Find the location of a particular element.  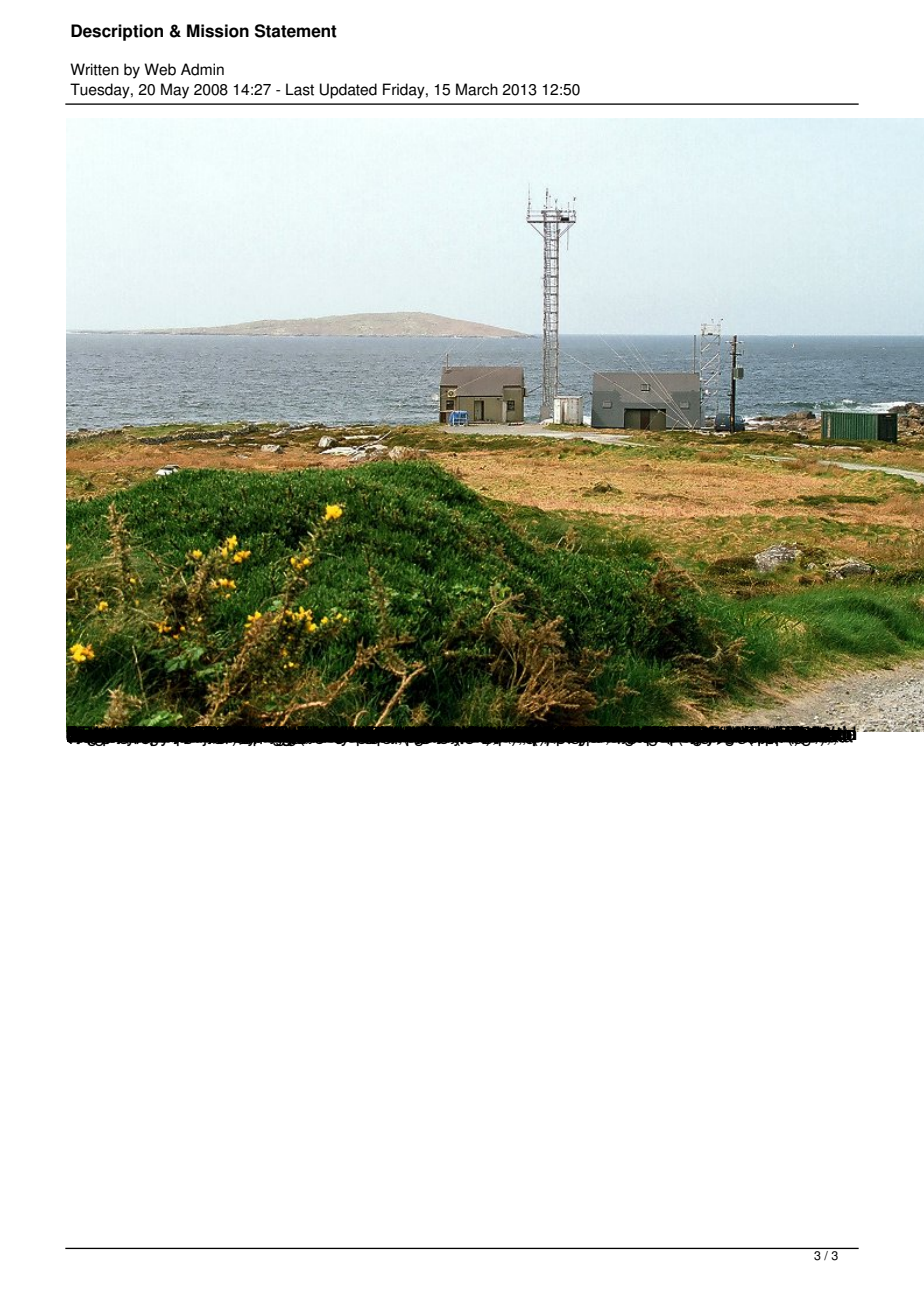

Statement is located at coordinates (296, 31).
